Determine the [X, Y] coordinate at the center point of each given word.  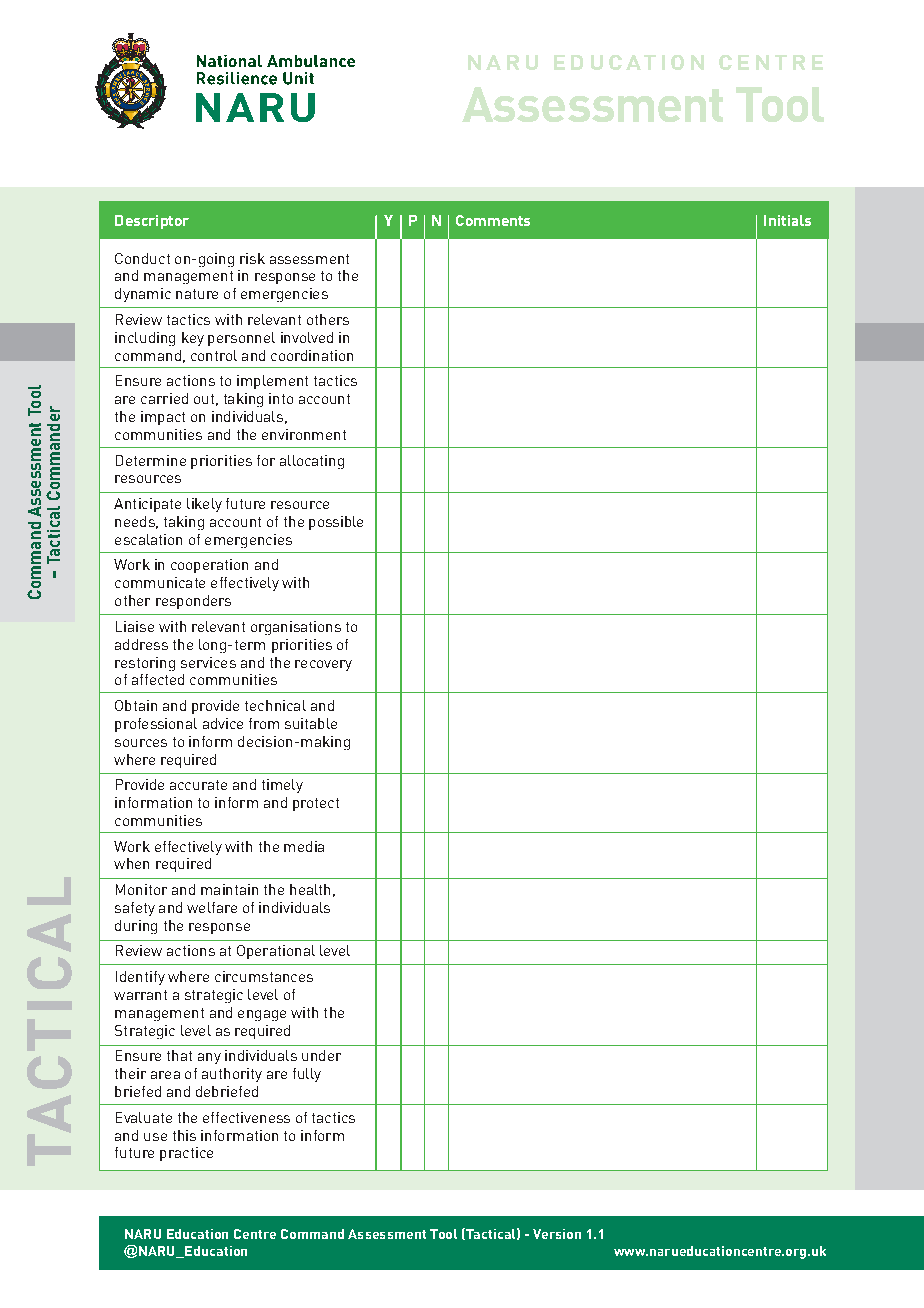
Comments [493, 220]
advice [223, 723]
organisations [296, 628]
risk [252, 258]
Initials [787, 220]
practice [186, 1154]
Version [557, 1234]
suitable [311, 723]
